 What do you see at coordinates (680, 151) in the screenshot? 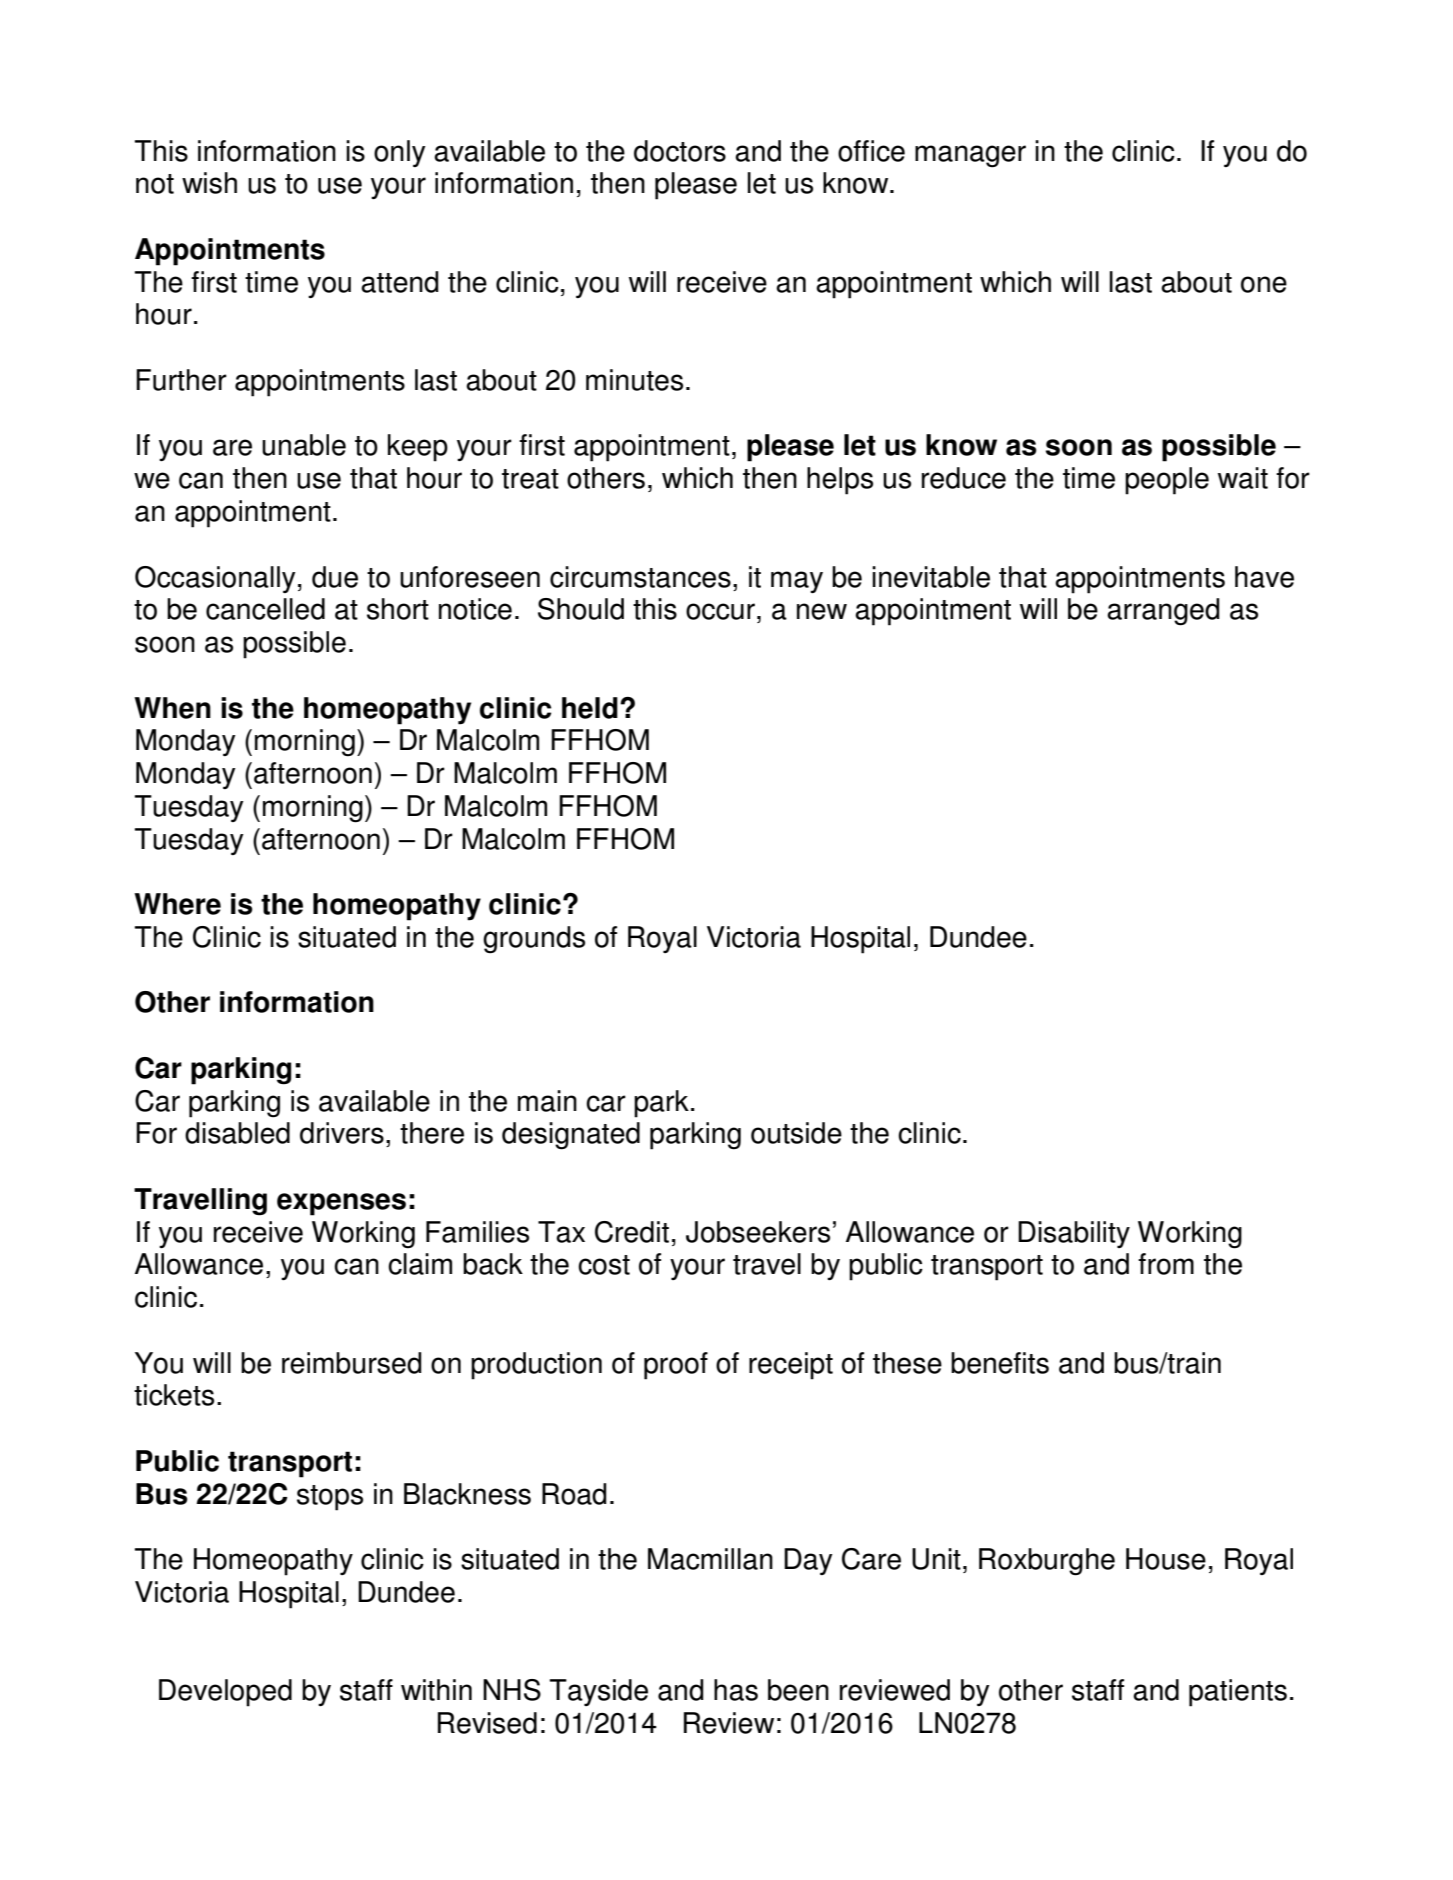
I see `doctors` at bounding box center [680, 151].
